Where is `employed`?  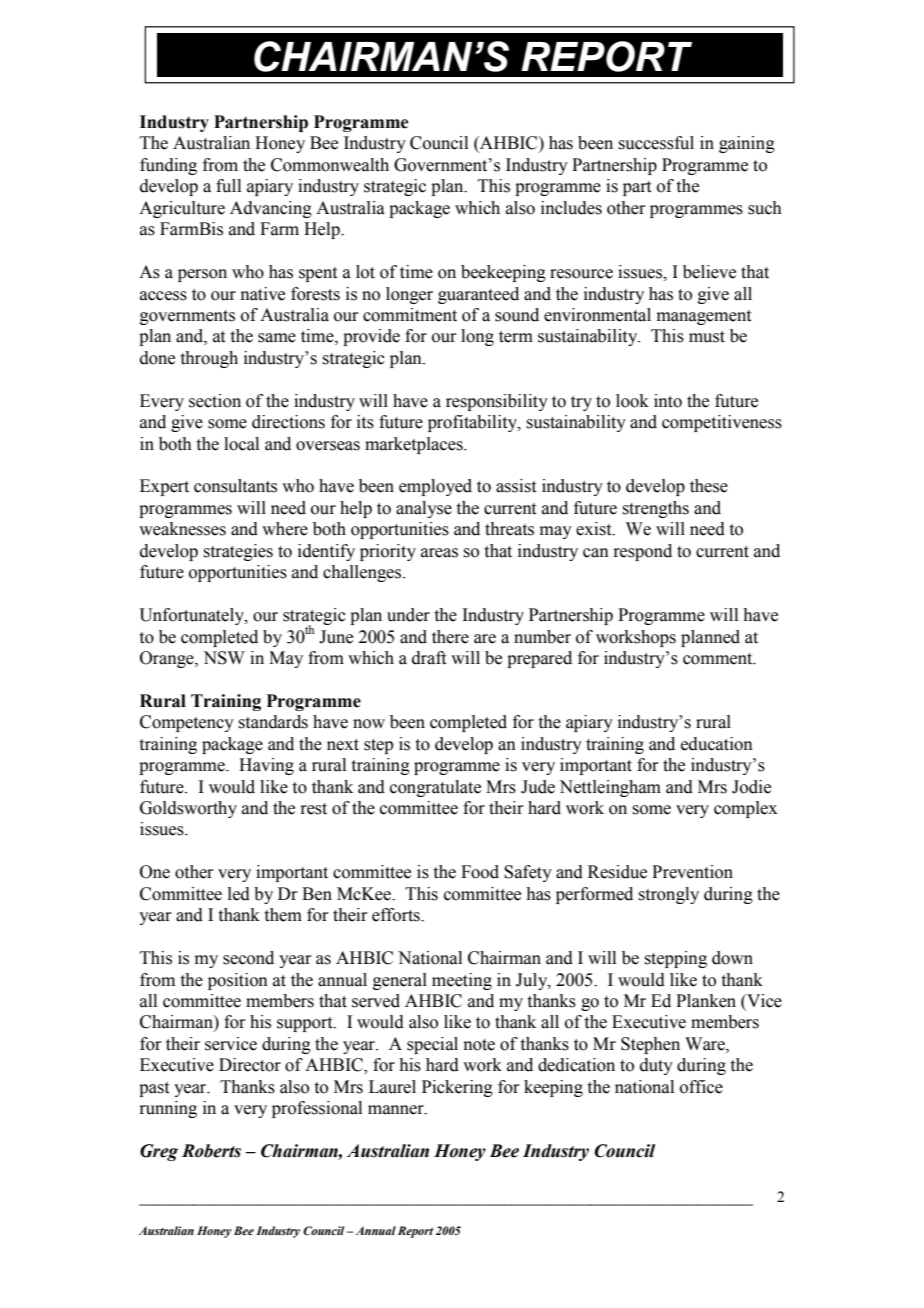 employed is located at coordinates (435, 487).
